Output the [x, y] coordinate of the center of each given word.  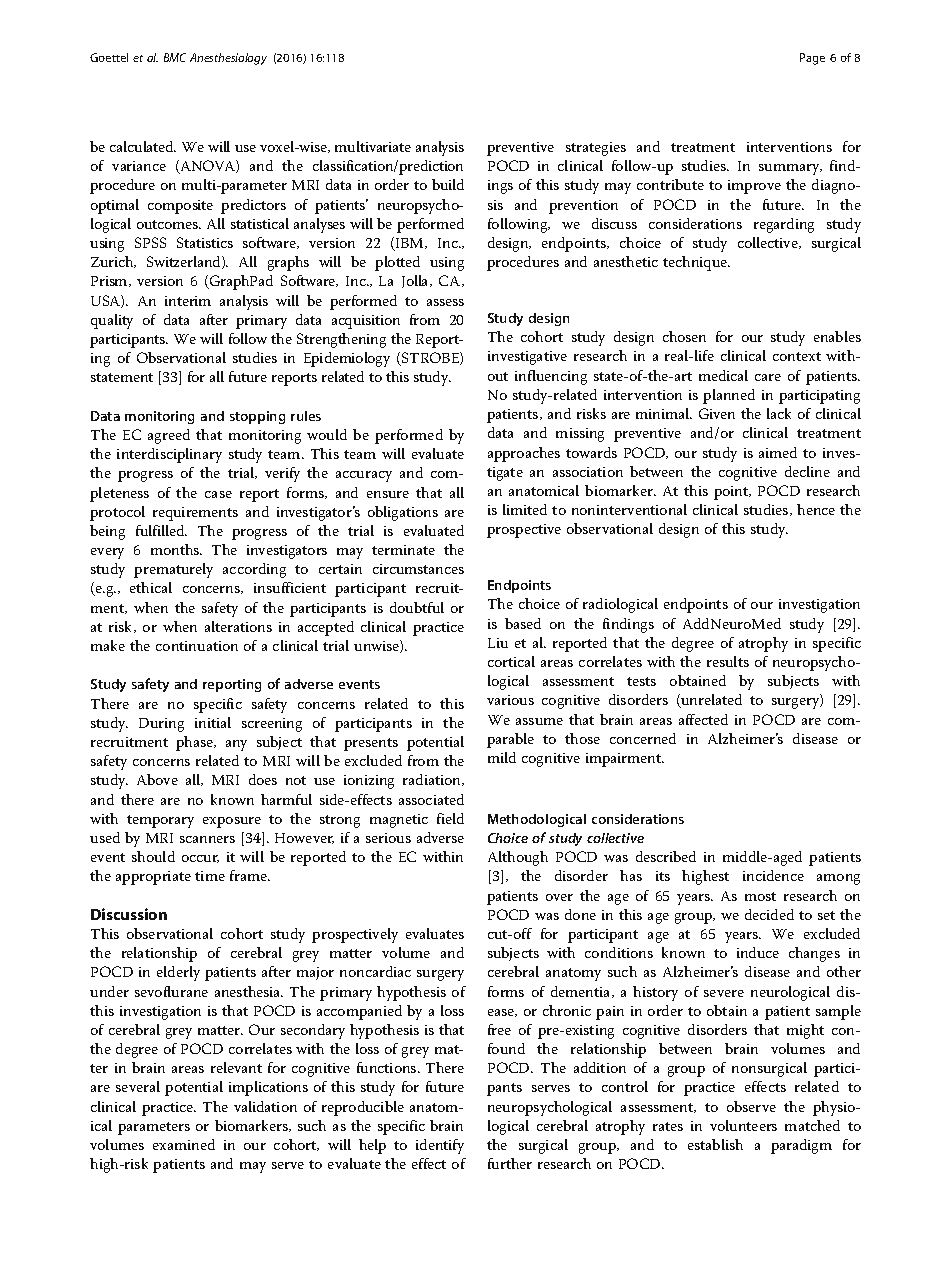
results [728, 661]
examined [184, 1144]
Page [812, 59]
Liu [498, 643]
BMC [175, 57]
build [448, 184]
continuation [197, 646]
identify [440, 1146]
